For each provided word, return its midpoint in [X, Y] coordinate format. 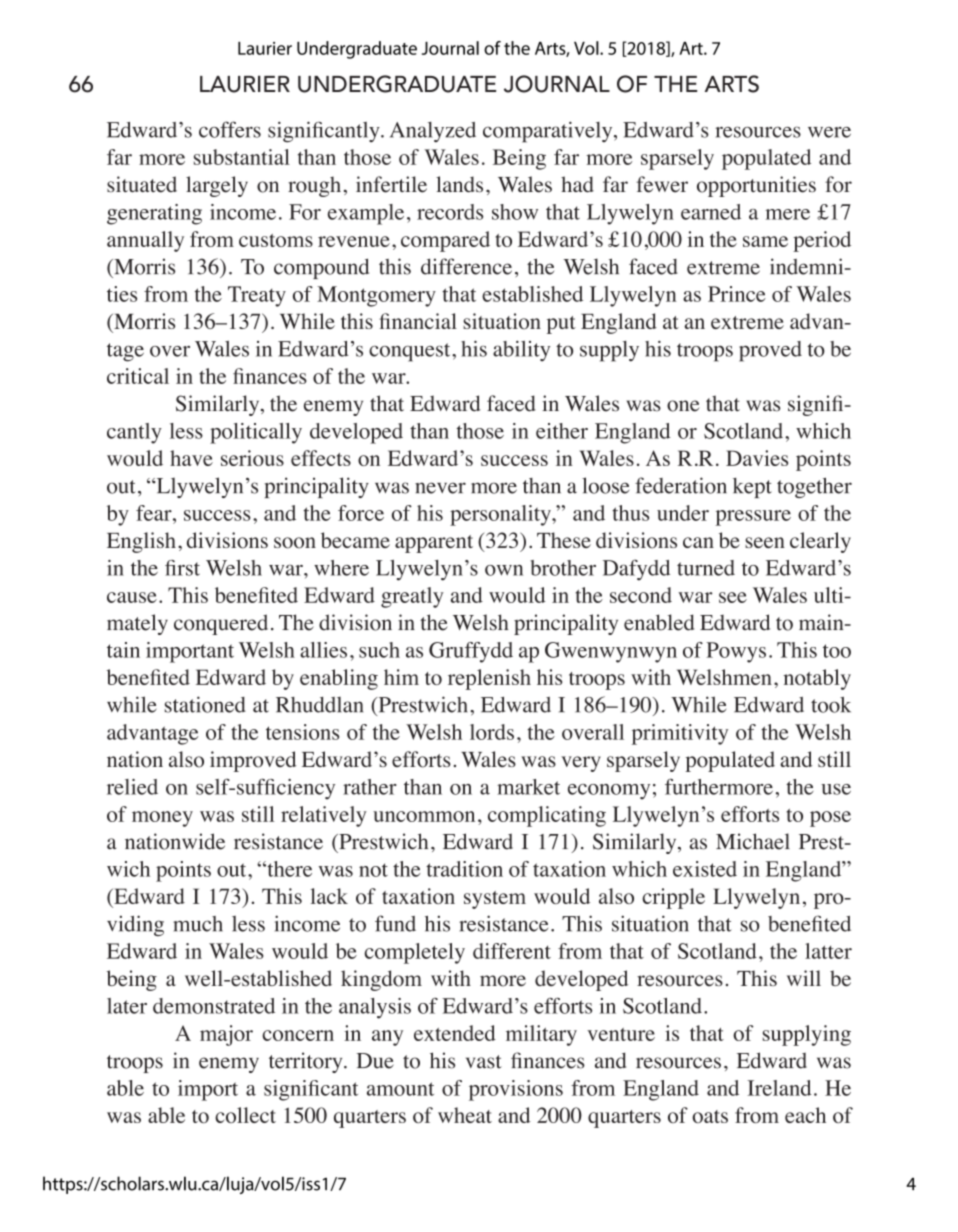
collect [245, 1115]
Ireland [779, 1088]
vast [484, 1062]
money [162, 819]
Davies [757, 458]
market [528, 787]
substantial [242, 157]
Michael [753, 841]
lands [459, 184]
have [191, 458]
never [440, 488]
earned [711, 212]
